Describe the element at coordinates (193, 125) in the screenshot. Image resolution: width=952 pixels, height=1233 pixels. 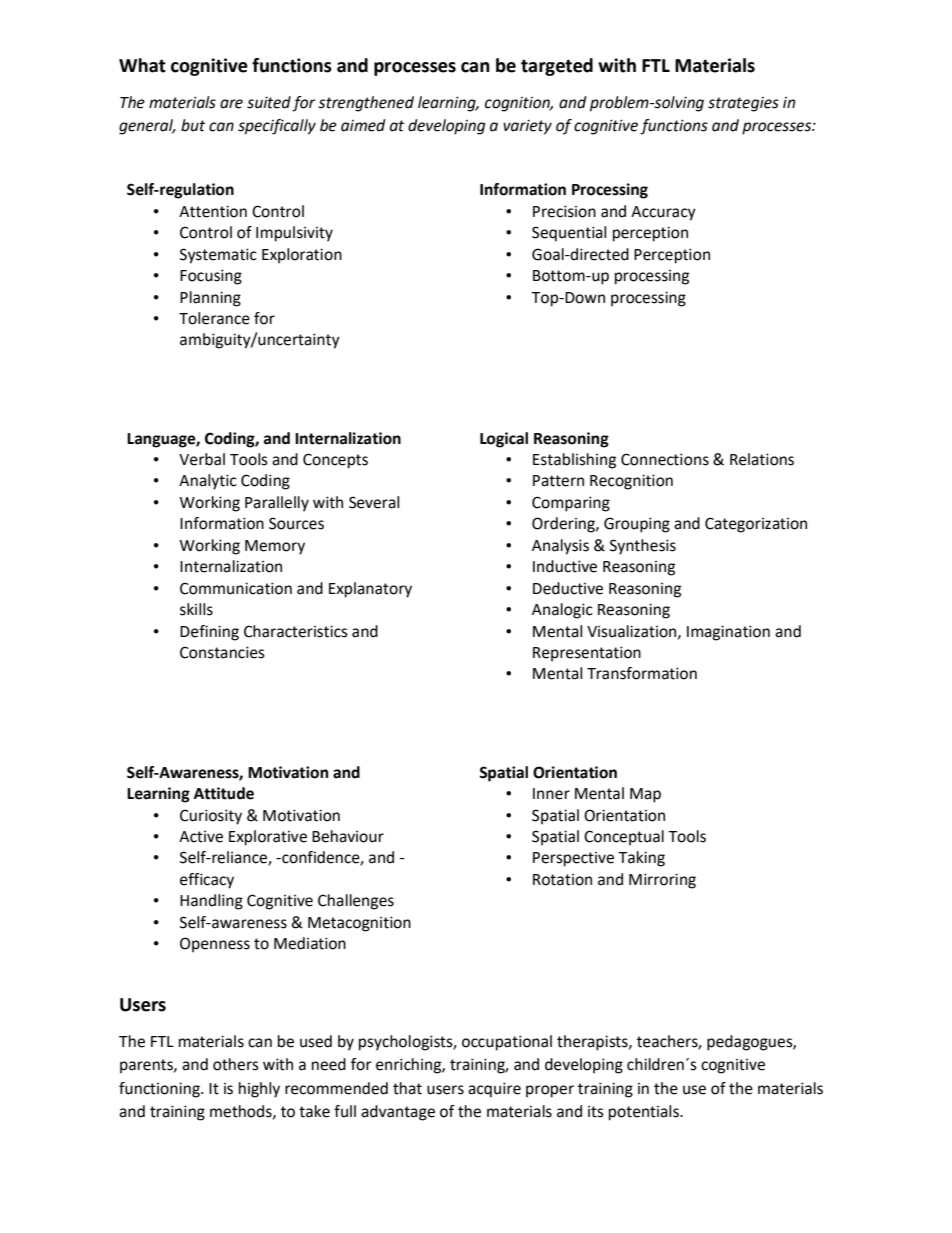
I see `but` at that location.
